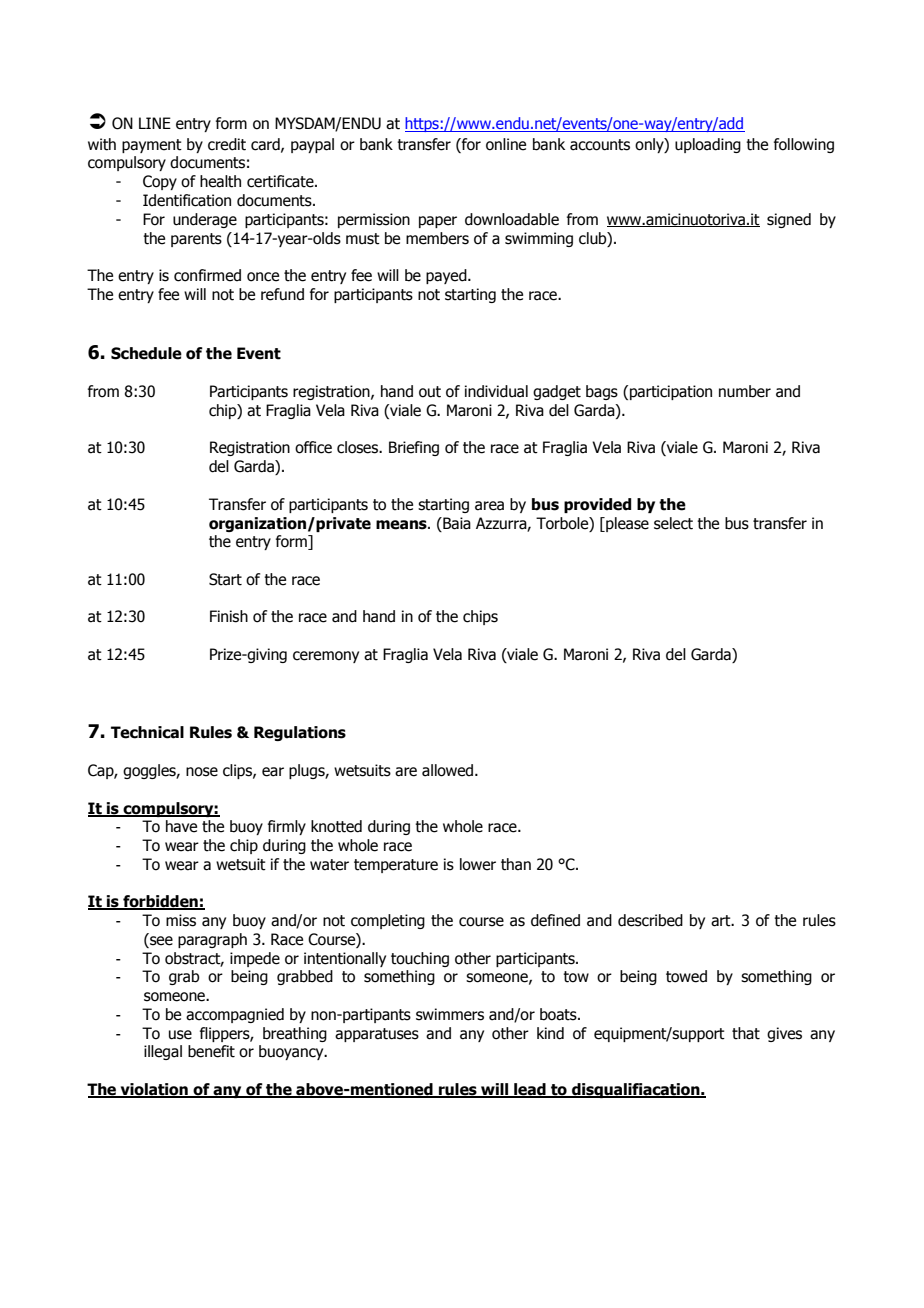 This screenshot has width=924, height=1308. What do you see at coordinates (746, 1033) in the screenshot?
I see `that` at bounding box center [746, 1033].
